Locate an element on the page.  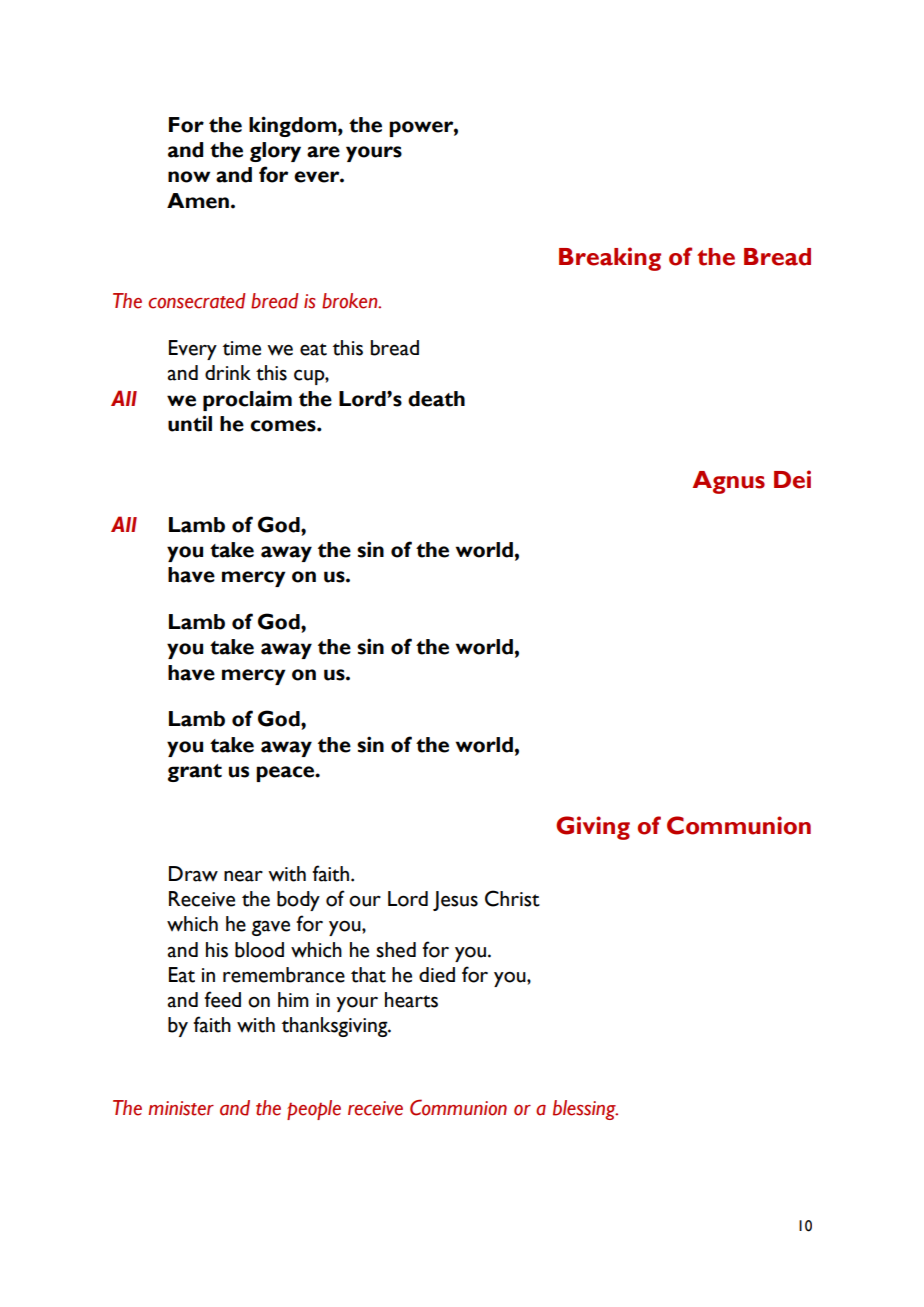
Breaking is located at coordinates (610, 259).
